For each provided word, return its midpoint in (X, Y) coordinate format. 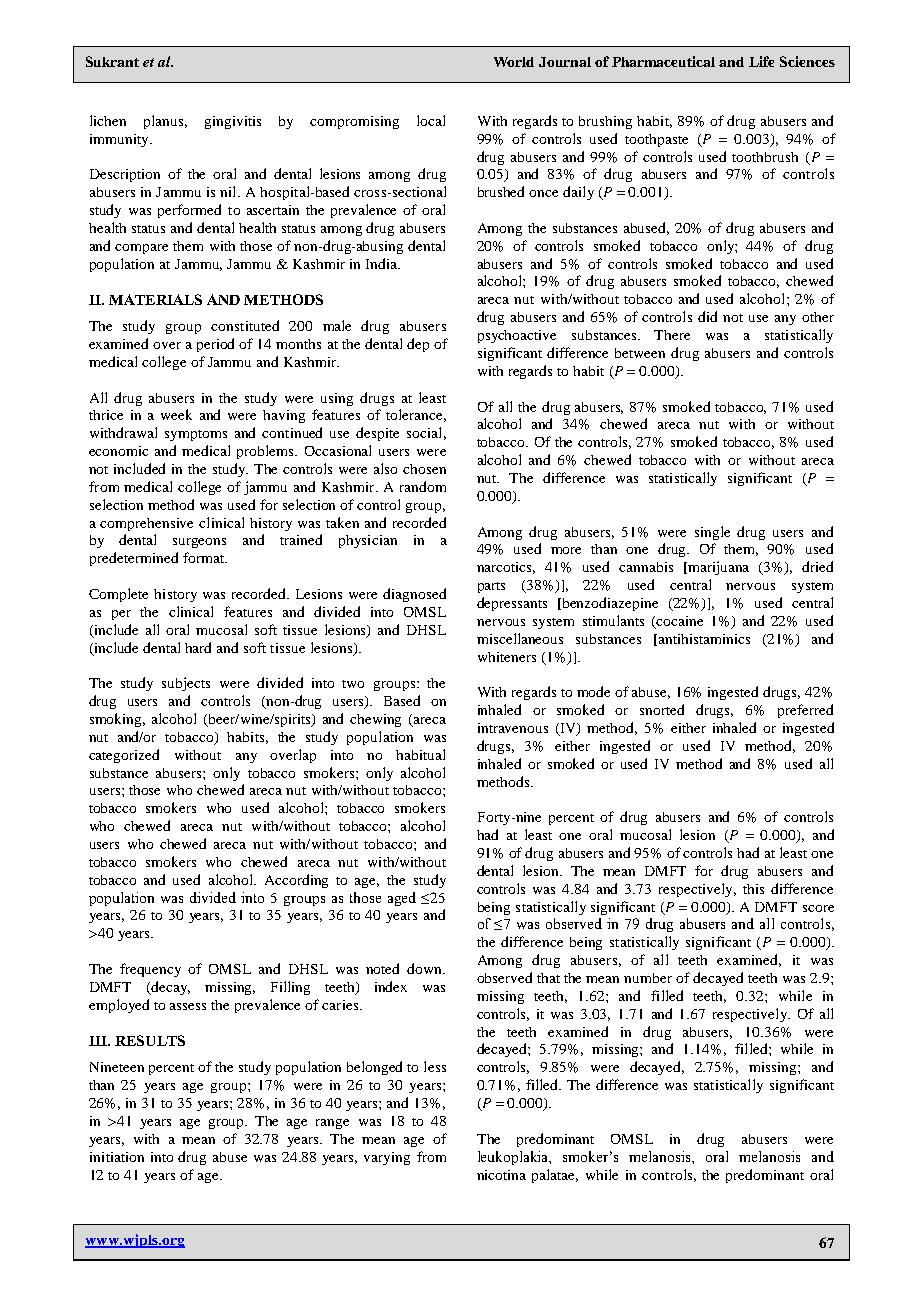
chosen (424, 469)
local (431, 120)
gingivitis (233, 122)
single (712, 533)
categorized (124, 756)
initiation (117, 1157)
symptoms (196, 435)
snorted (662, 709)
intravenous (513, 728)
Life (761, 61)
